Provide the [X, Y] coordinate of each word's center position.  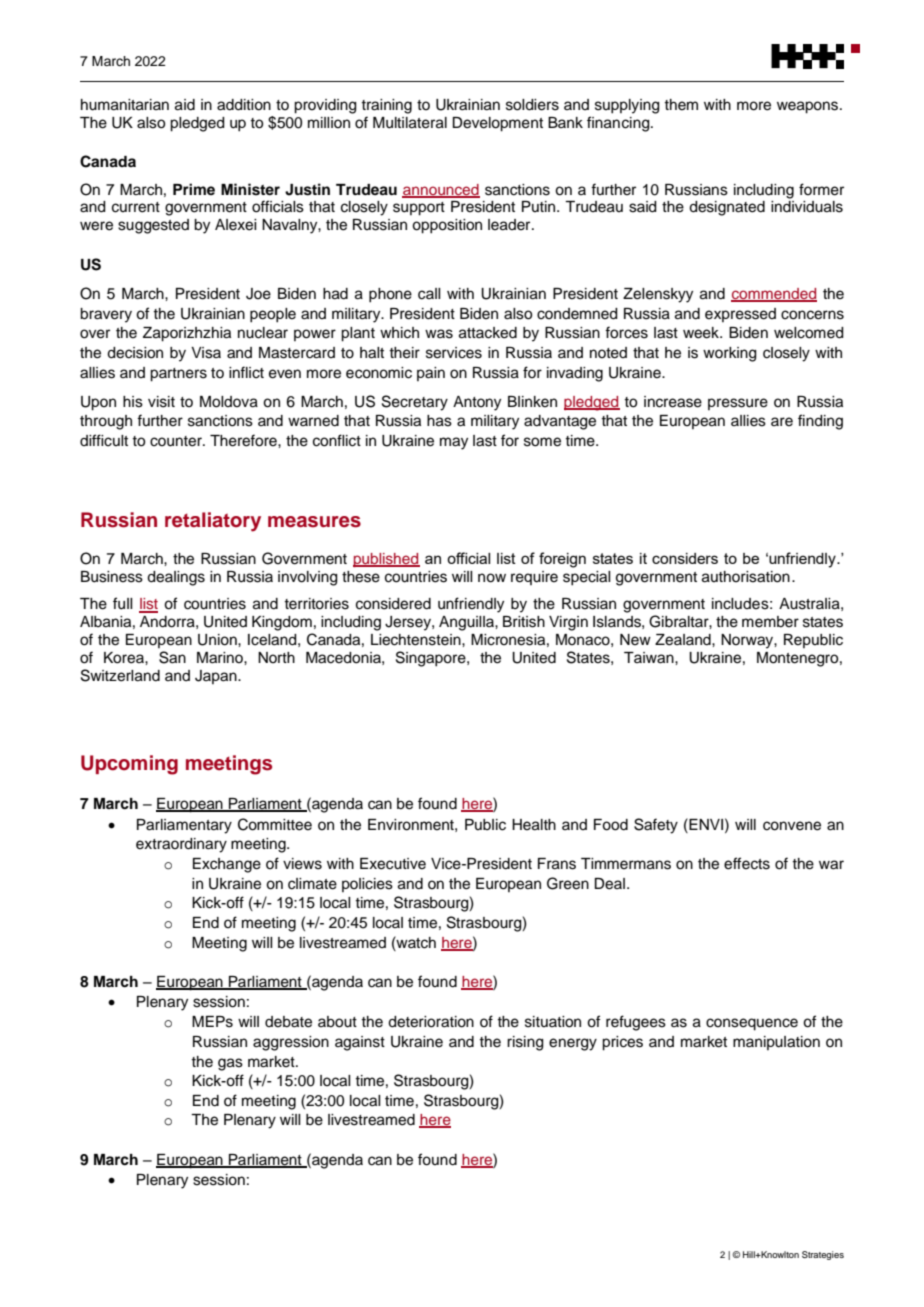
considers [685, 558]
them [681, 105]
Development [498, 124]
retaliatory [213, 522]
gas [230, 1064]
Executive [393, 864]
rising [525, 1043]
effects [747, 863]
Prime [194, 189]
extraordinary [181, 845]
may [454, 443]
